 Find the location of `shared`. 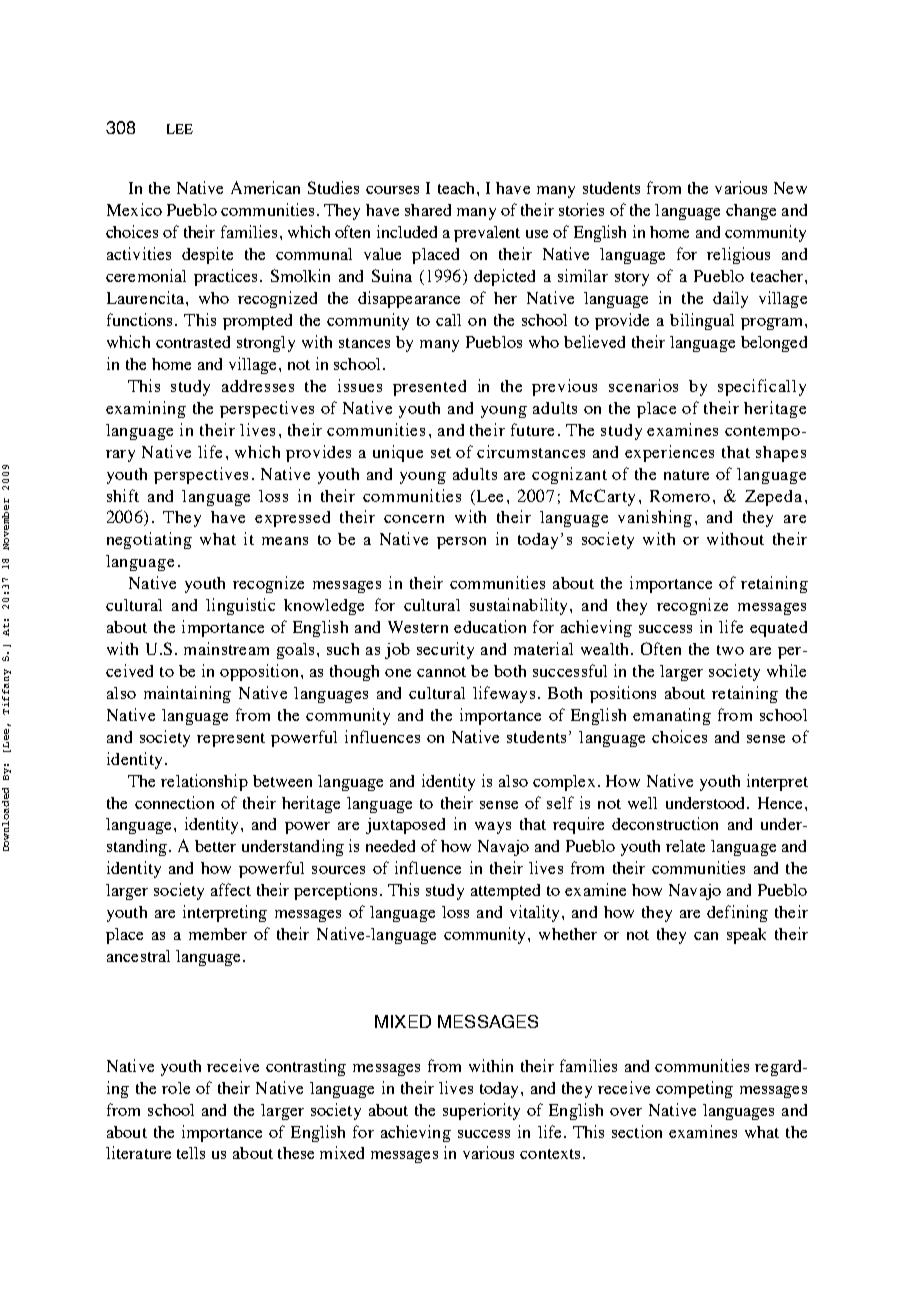

shared is located at coordinates (428, 210).
